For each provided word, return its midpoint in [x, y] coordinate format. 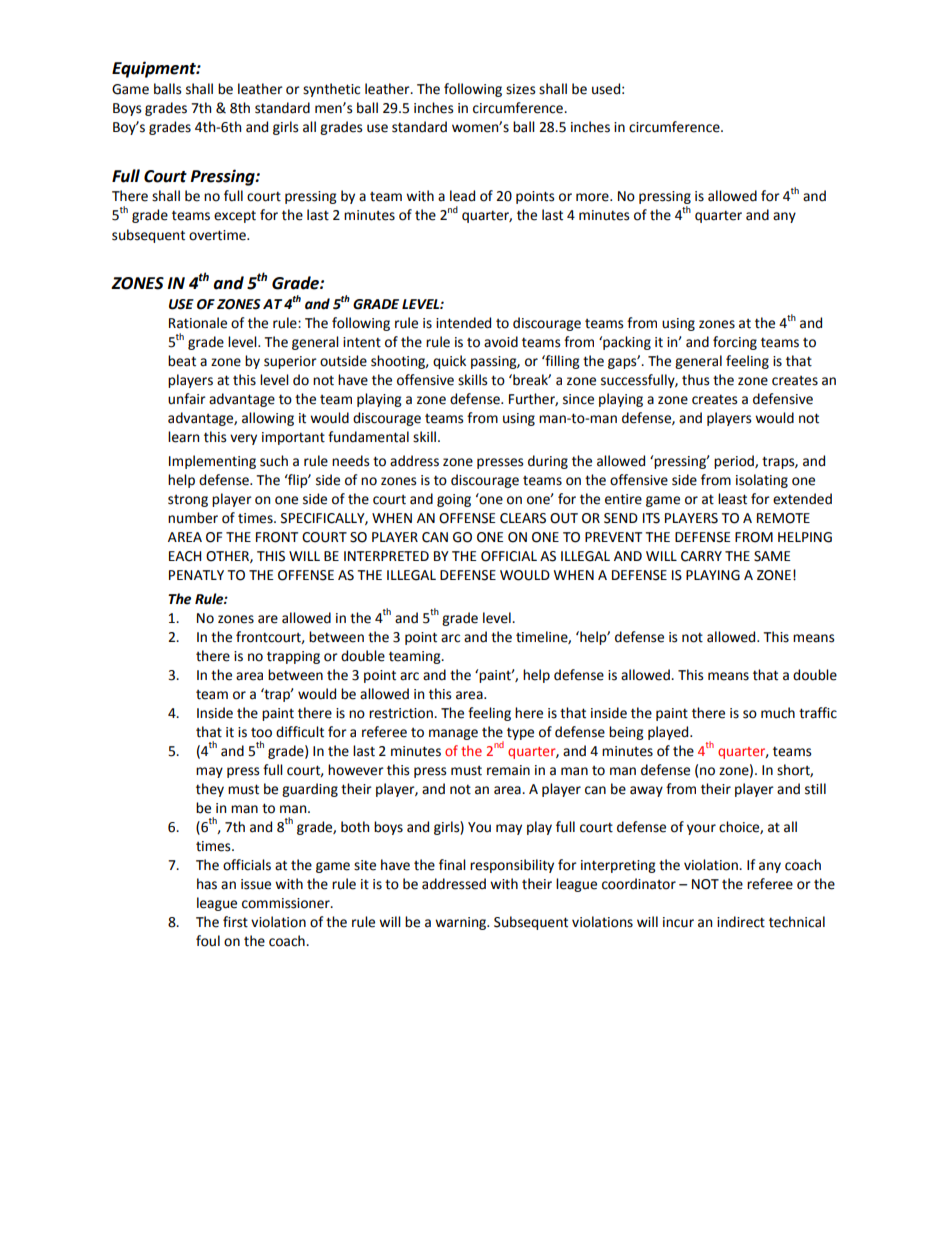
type [520, 733]
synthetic [331, 90]
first [235, 922]
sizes [520, 89]
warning [462, 923]
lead [462, 196]
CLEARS [523, 518]
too [261, 733]
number [193, 518]
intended [463, 323]
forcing [735, 343]
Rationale [198, 323]
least [732, 499]
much [778, 713]
